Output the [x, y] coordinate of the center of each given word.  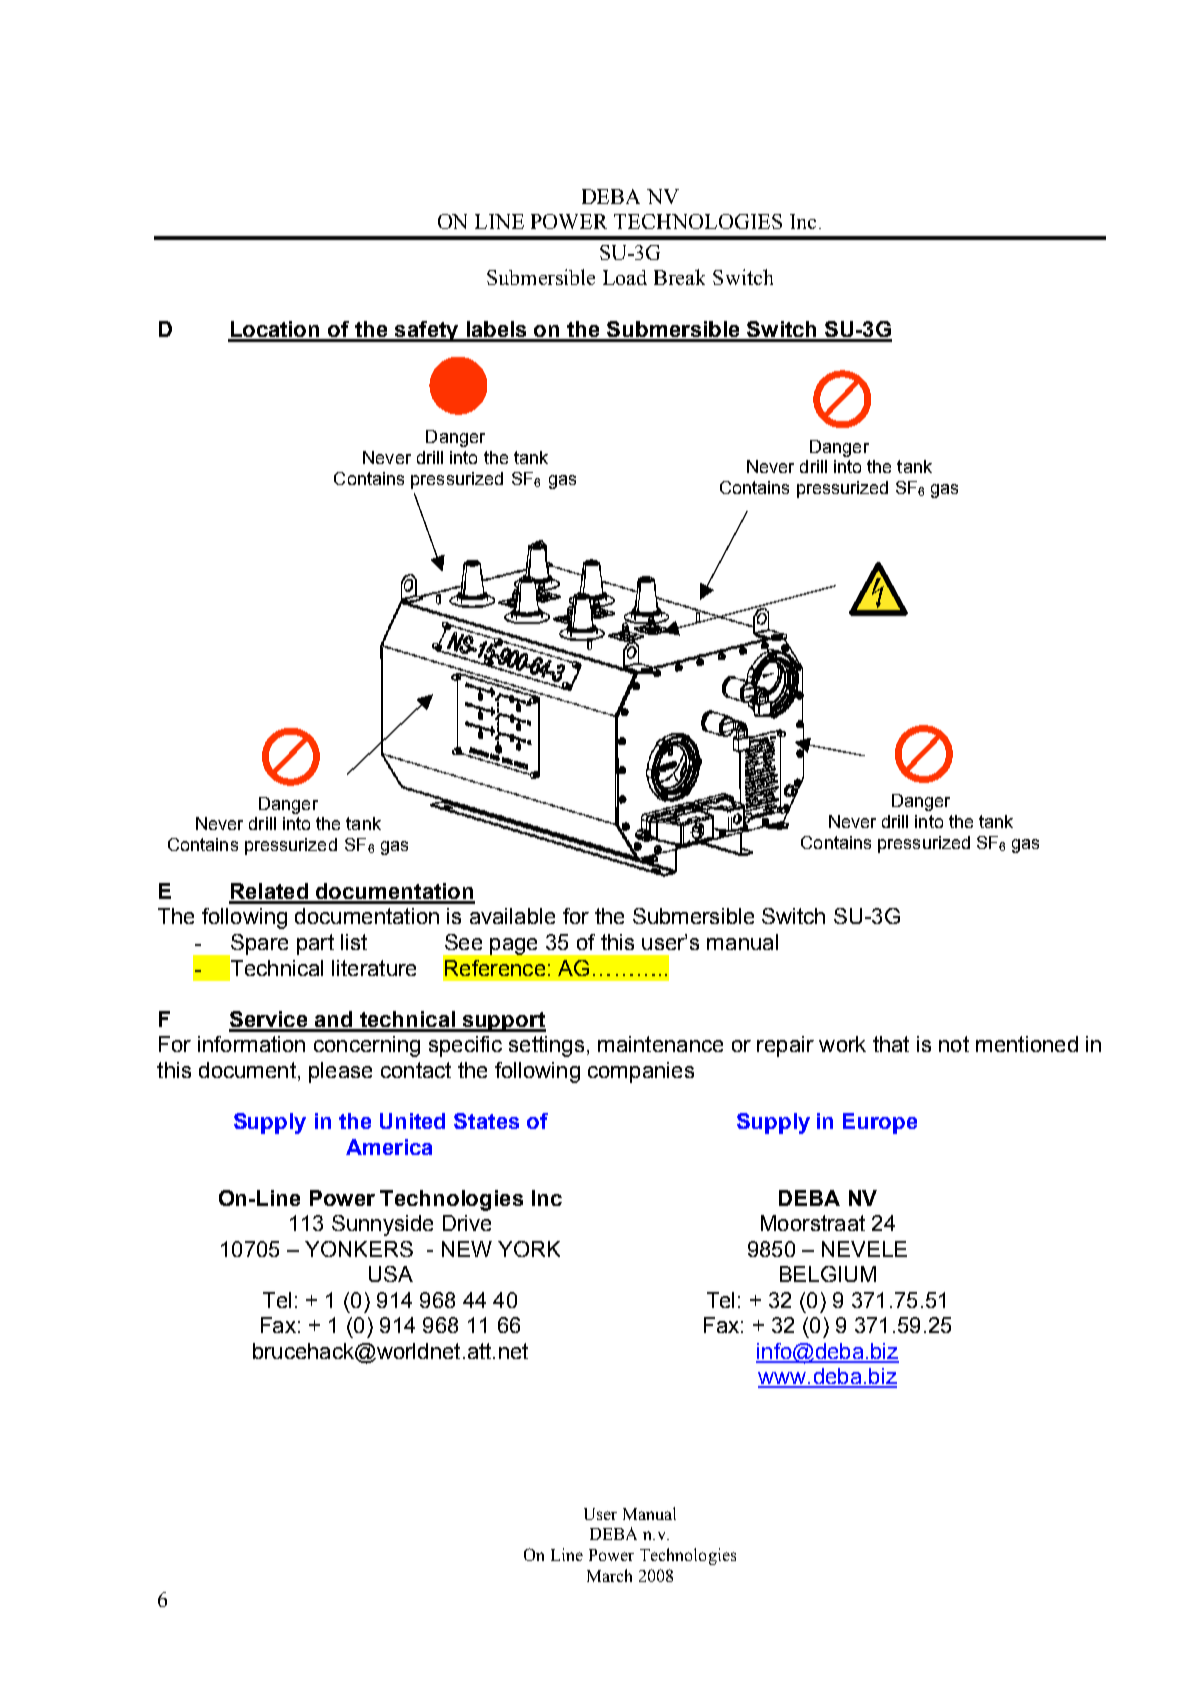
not [954, 1044]
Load [625, 277]
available [512, 916]
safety [427, 331]
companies [641, 1072]
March [609, 1575]
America [389, 1147]
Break [679, 277]
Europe [880, 1123]
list [354, 942]
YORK [529, 1249]
